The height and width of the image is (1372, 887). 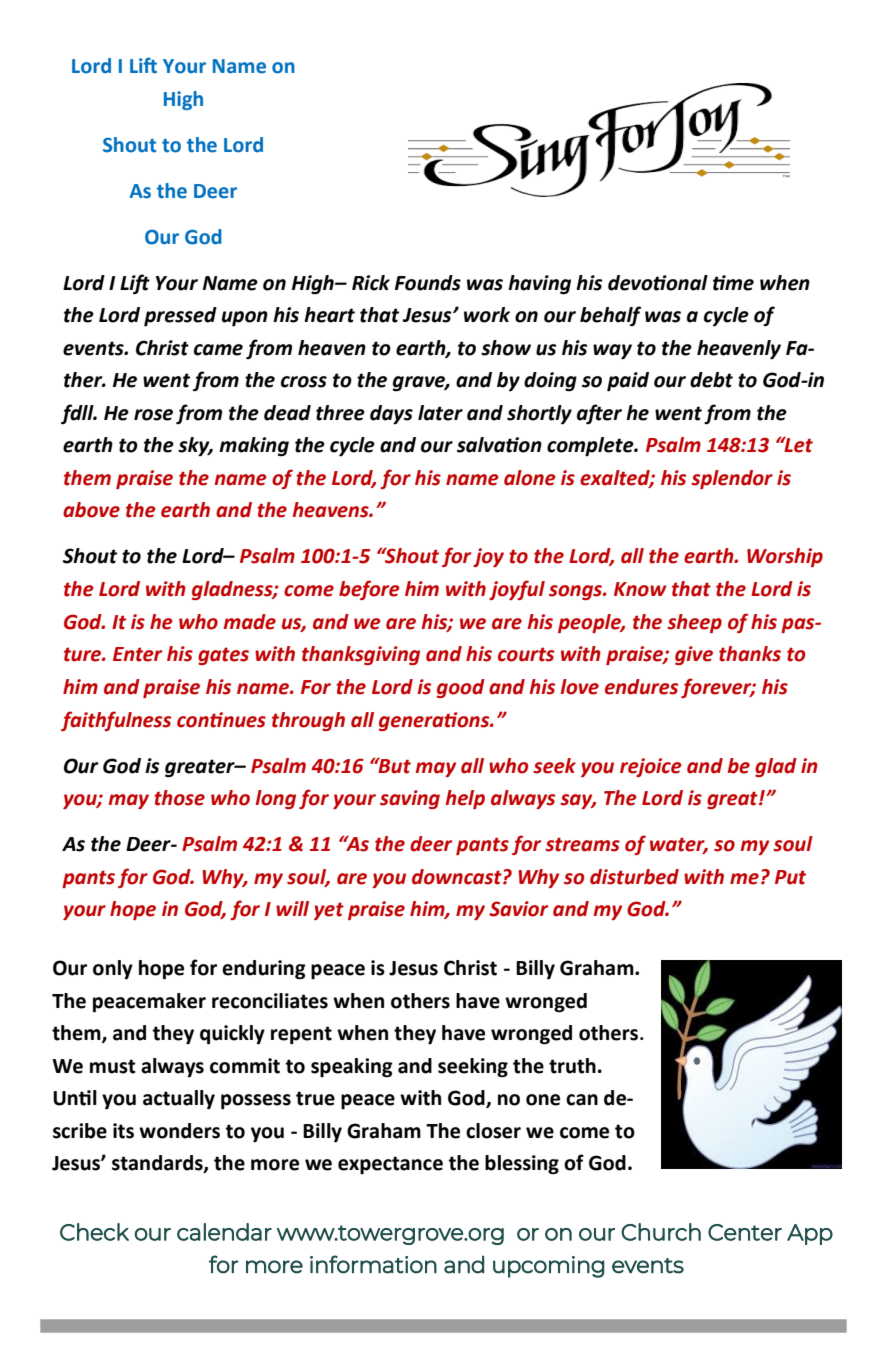 I want to click on only, so click(x=113, y=969).
